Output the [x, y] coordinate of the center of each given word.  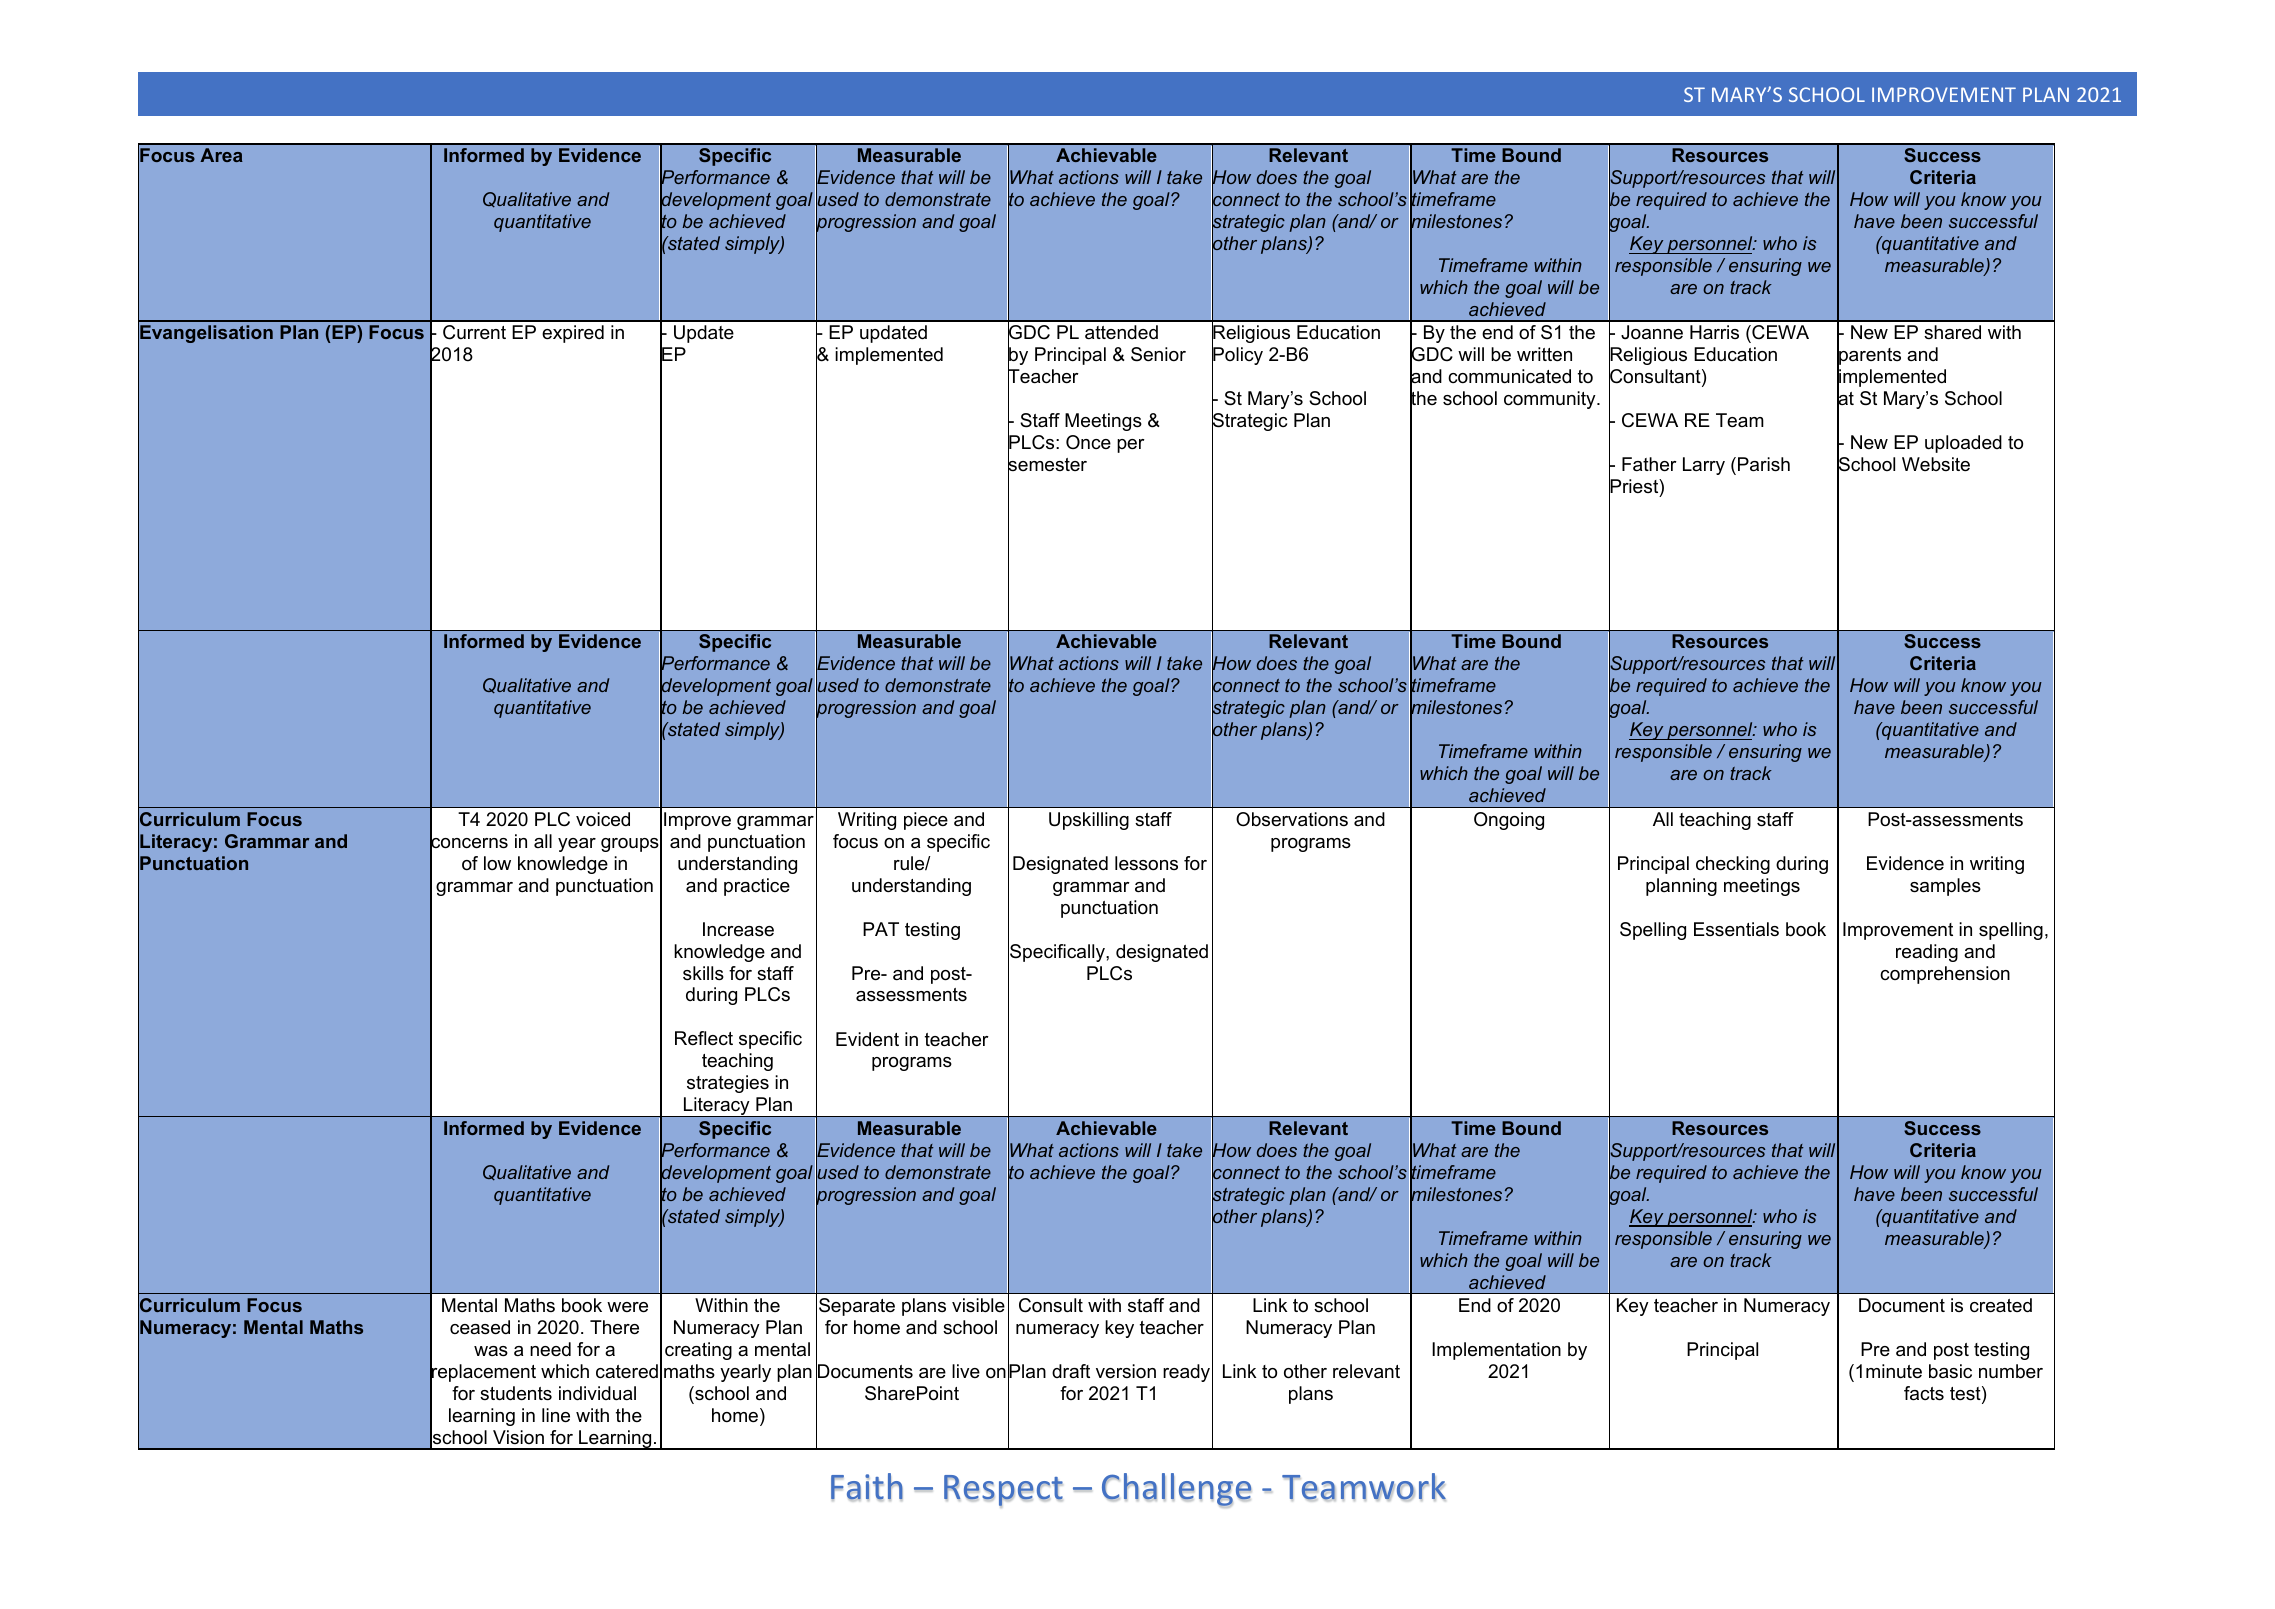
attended [1121, 332]
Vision [518, 1437]
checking [1733, 865]
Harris [1714, 332]
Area [221, 155]
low [497, 863]
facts [1924, 1393]
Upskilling [1089, 821]
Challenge [1177, 1490]
